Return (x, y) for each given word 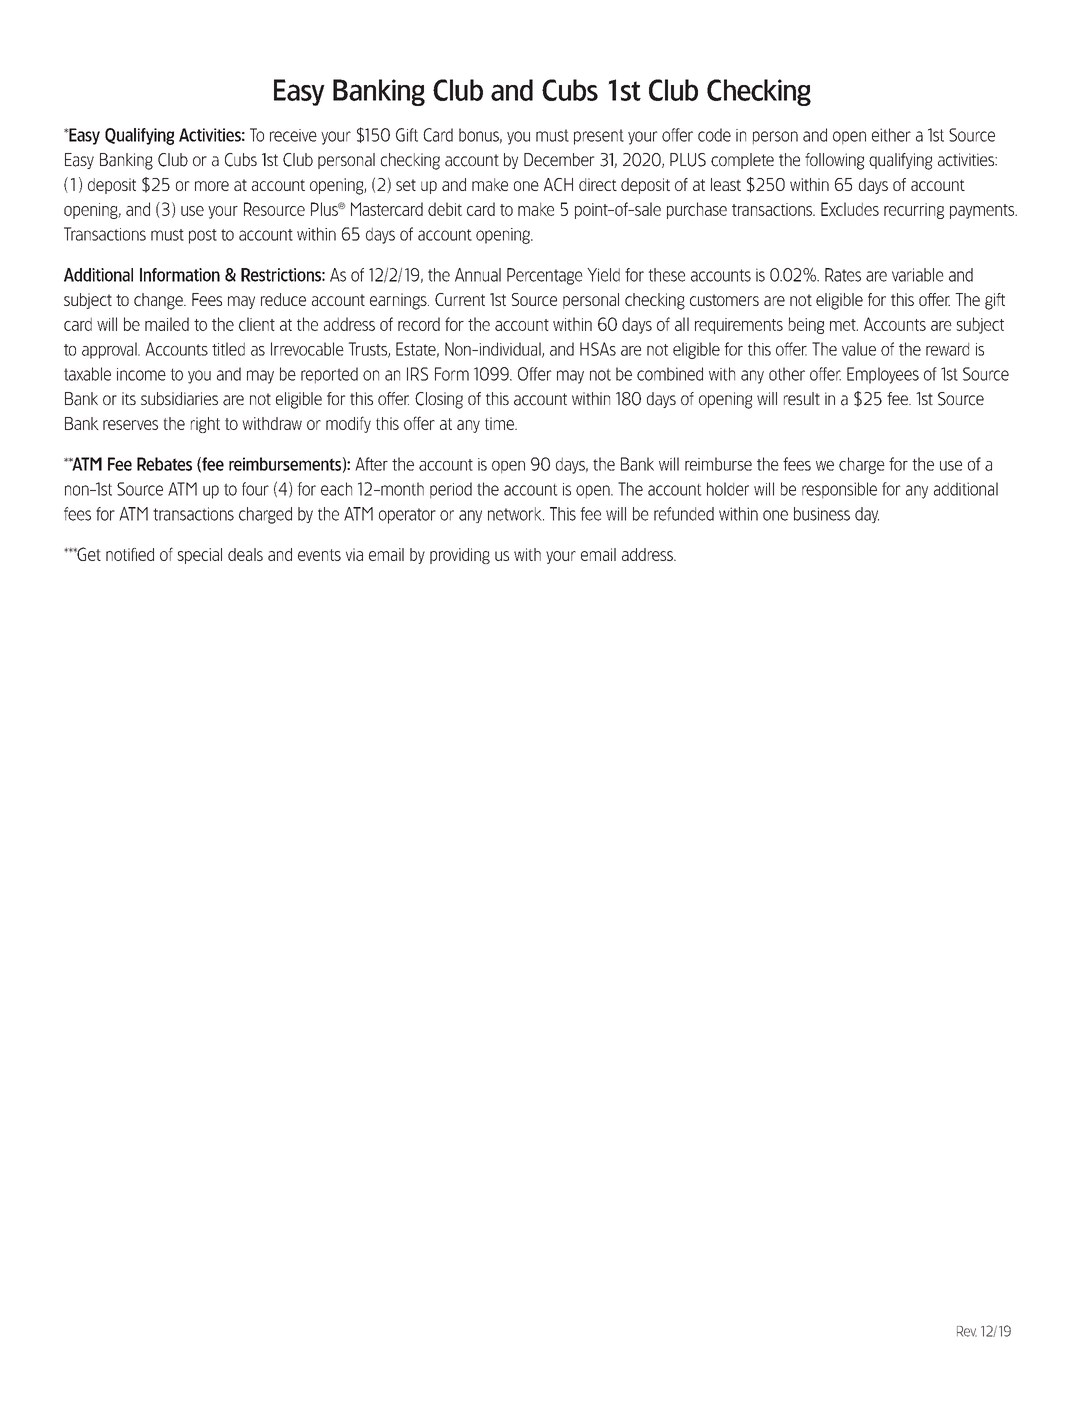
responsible (839, 490)
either (891, 135)
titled (228, 349)
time (500, 423)
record (419, 324)
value (859, 349)
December (559, 160)
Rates (843, 275)
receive (293, 135)
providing (460, 556)
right (205, 425)
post (203, 236)
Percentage (545, 276)
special (199, 556)
